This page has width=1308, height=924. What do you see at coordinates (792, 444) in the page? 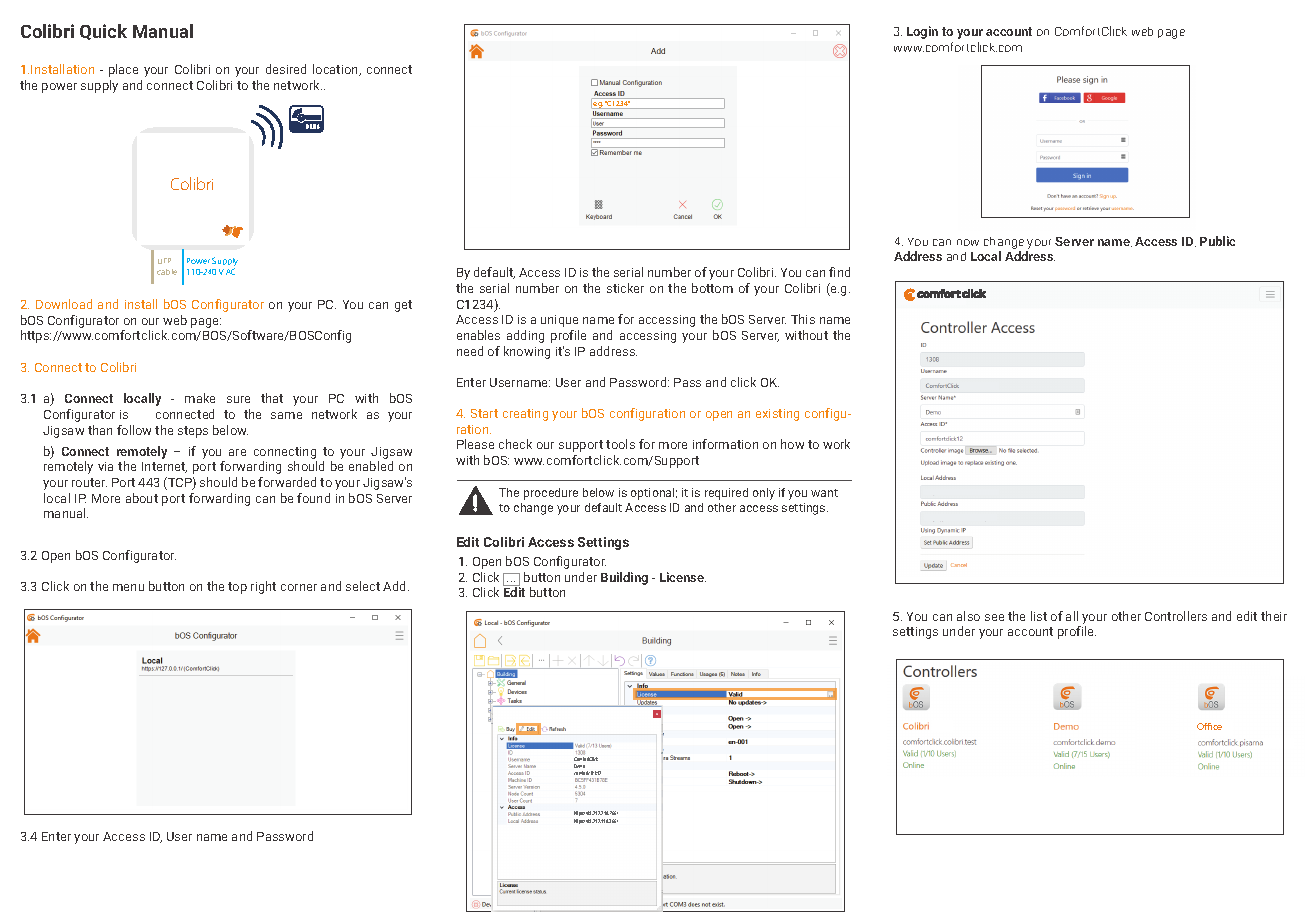
I see `how` at bounding box center [792, 444].
